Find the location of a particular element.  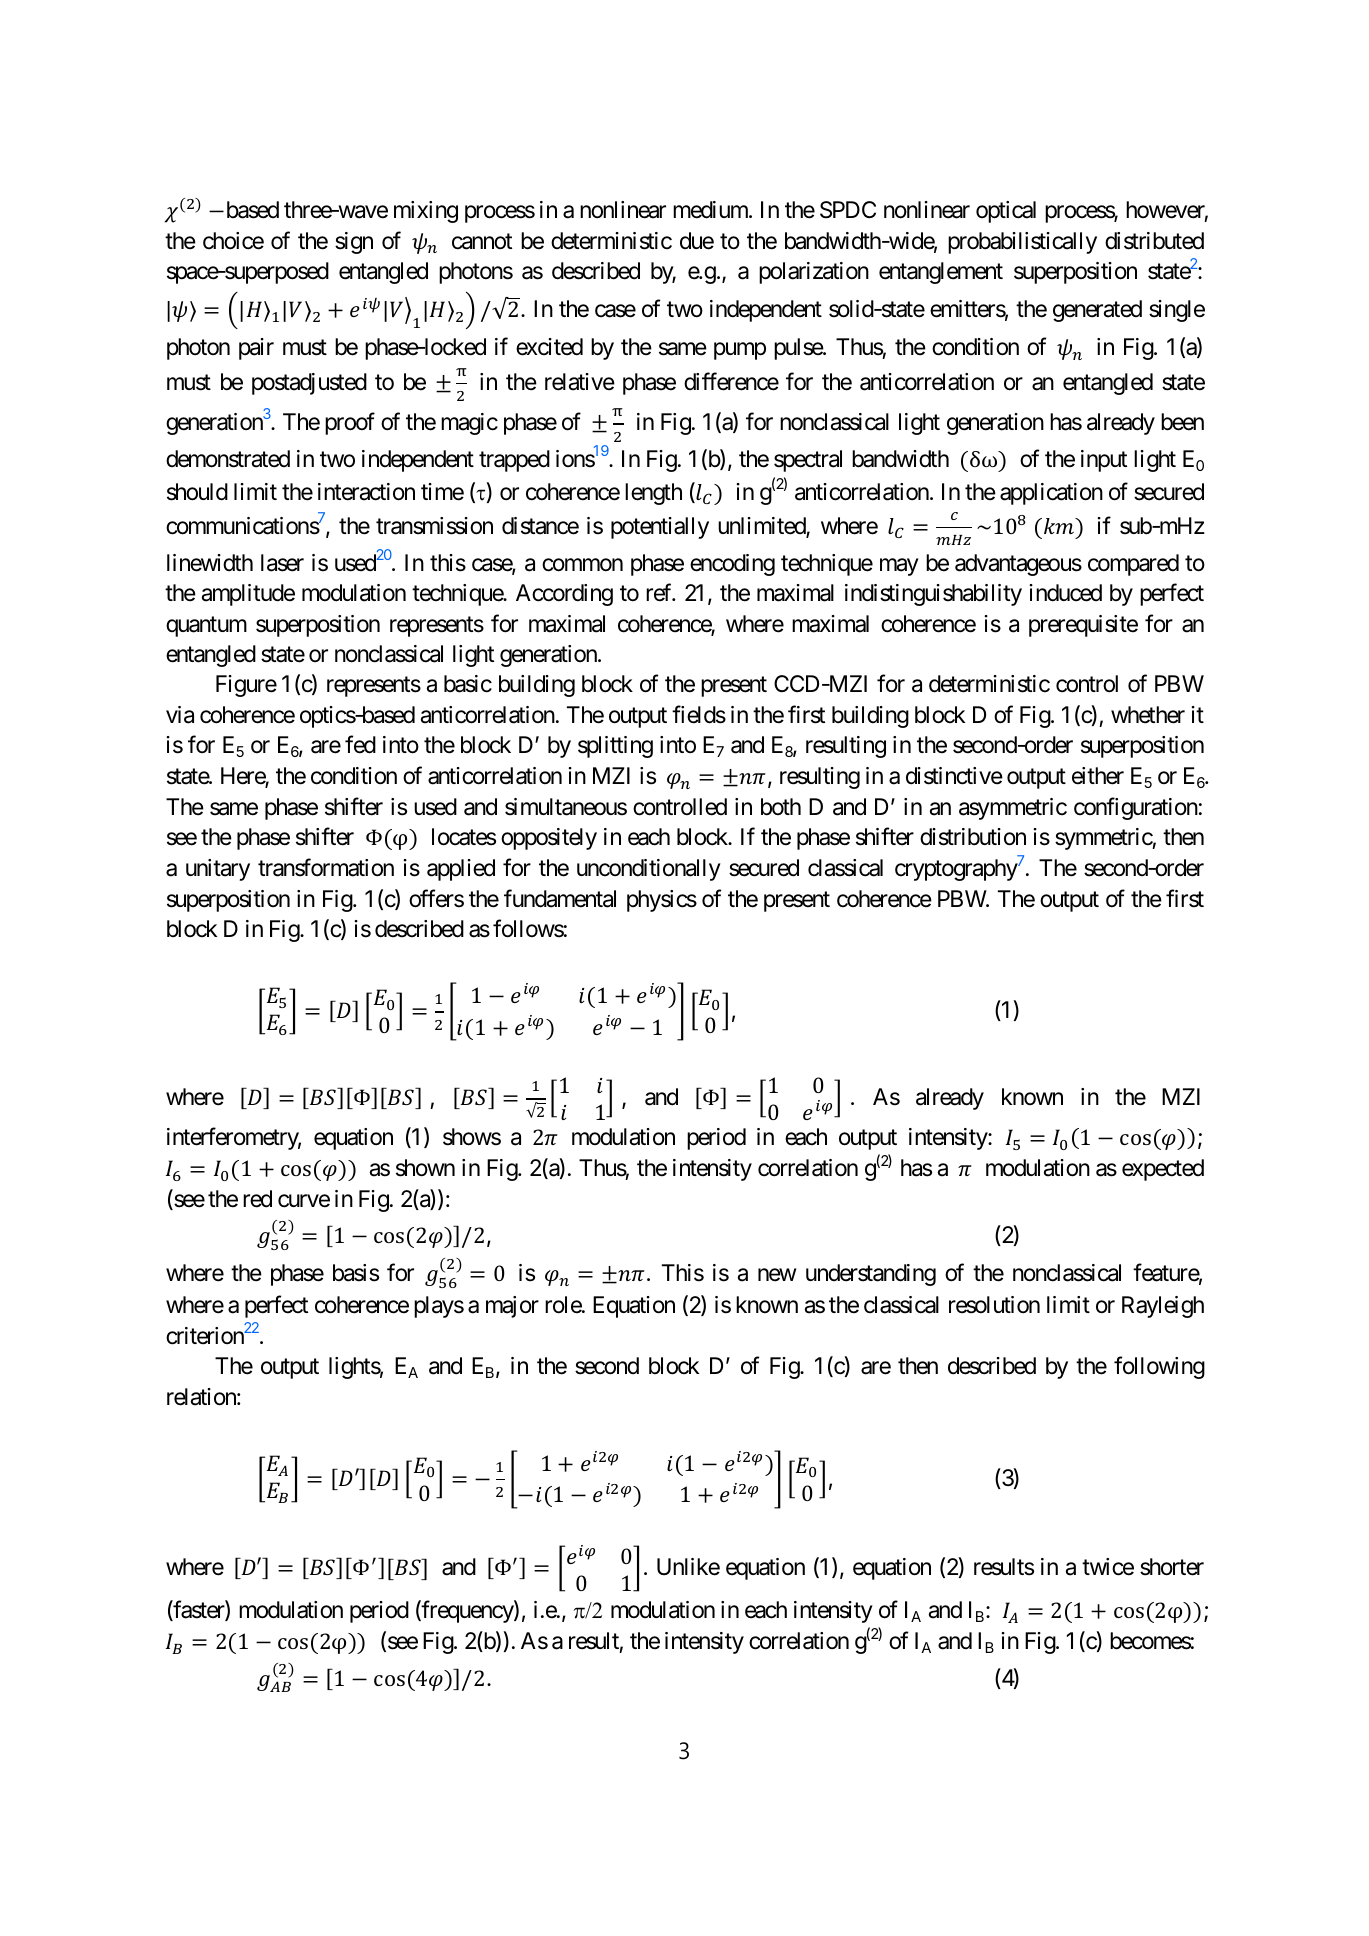

laser is located at coordinates (282, 563).
